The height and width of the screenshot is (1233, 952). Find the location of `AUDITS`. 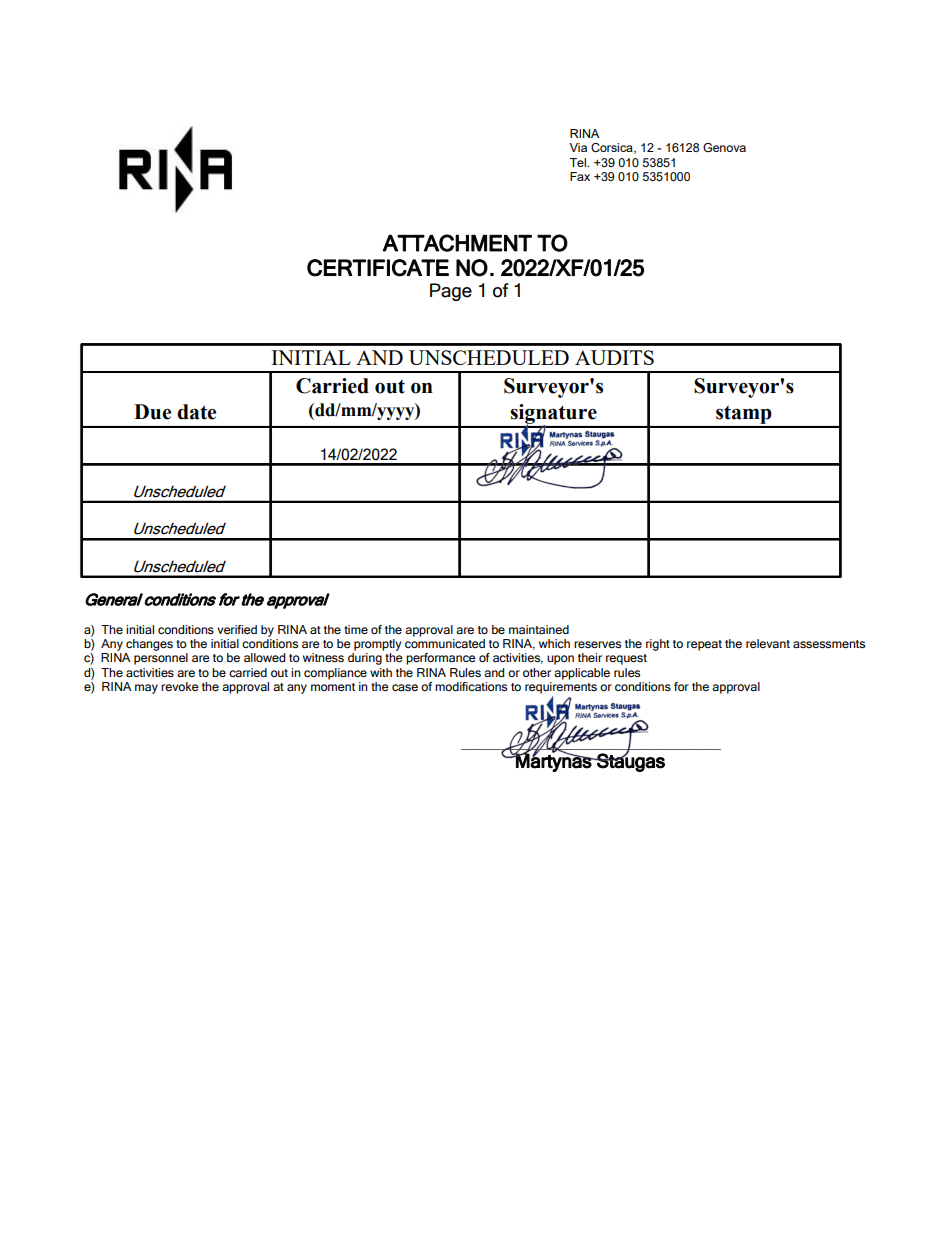

AUDITS is located at coordinates (614, 357).
